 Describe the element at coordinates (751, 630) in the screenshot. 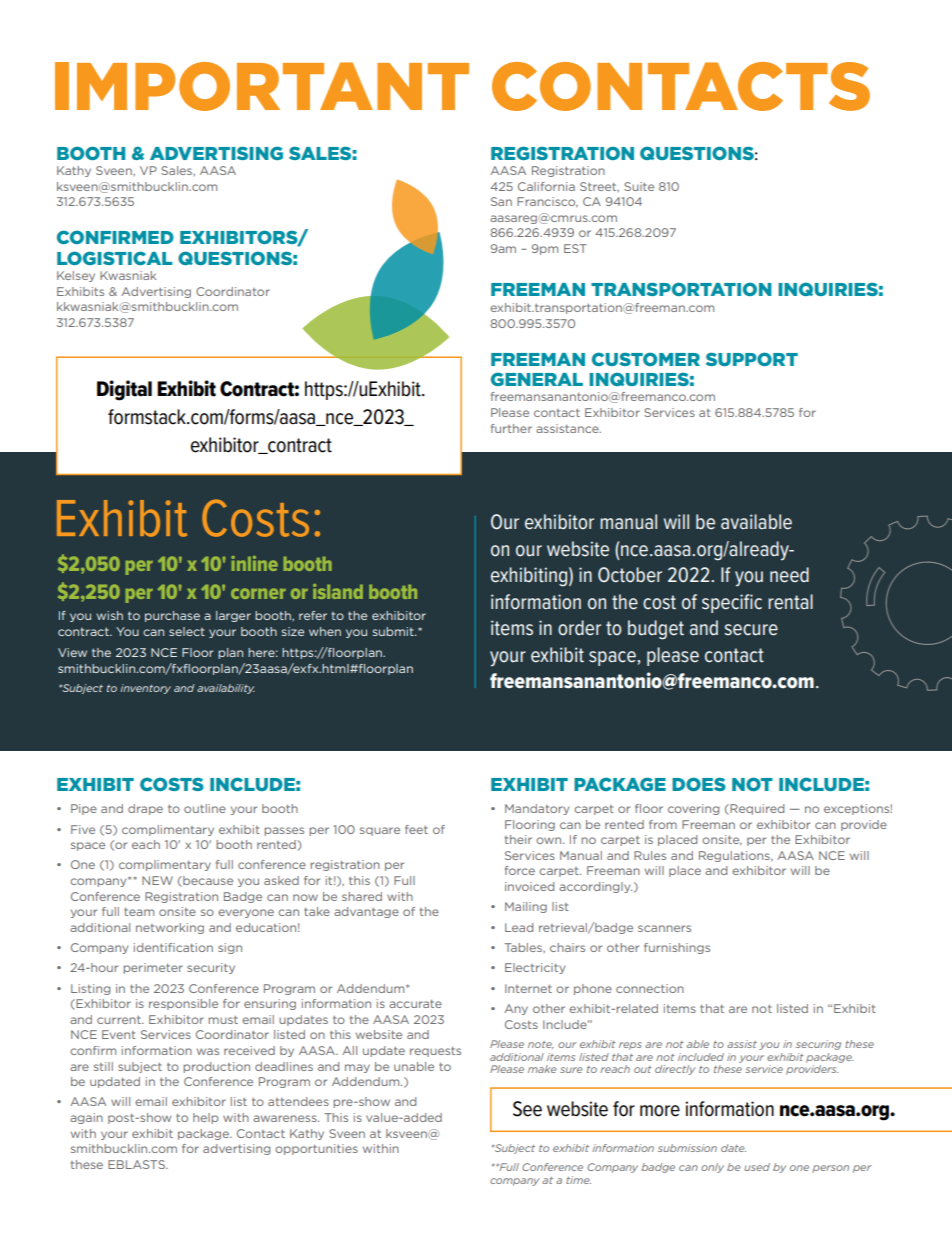

I see `secure` at that location.
